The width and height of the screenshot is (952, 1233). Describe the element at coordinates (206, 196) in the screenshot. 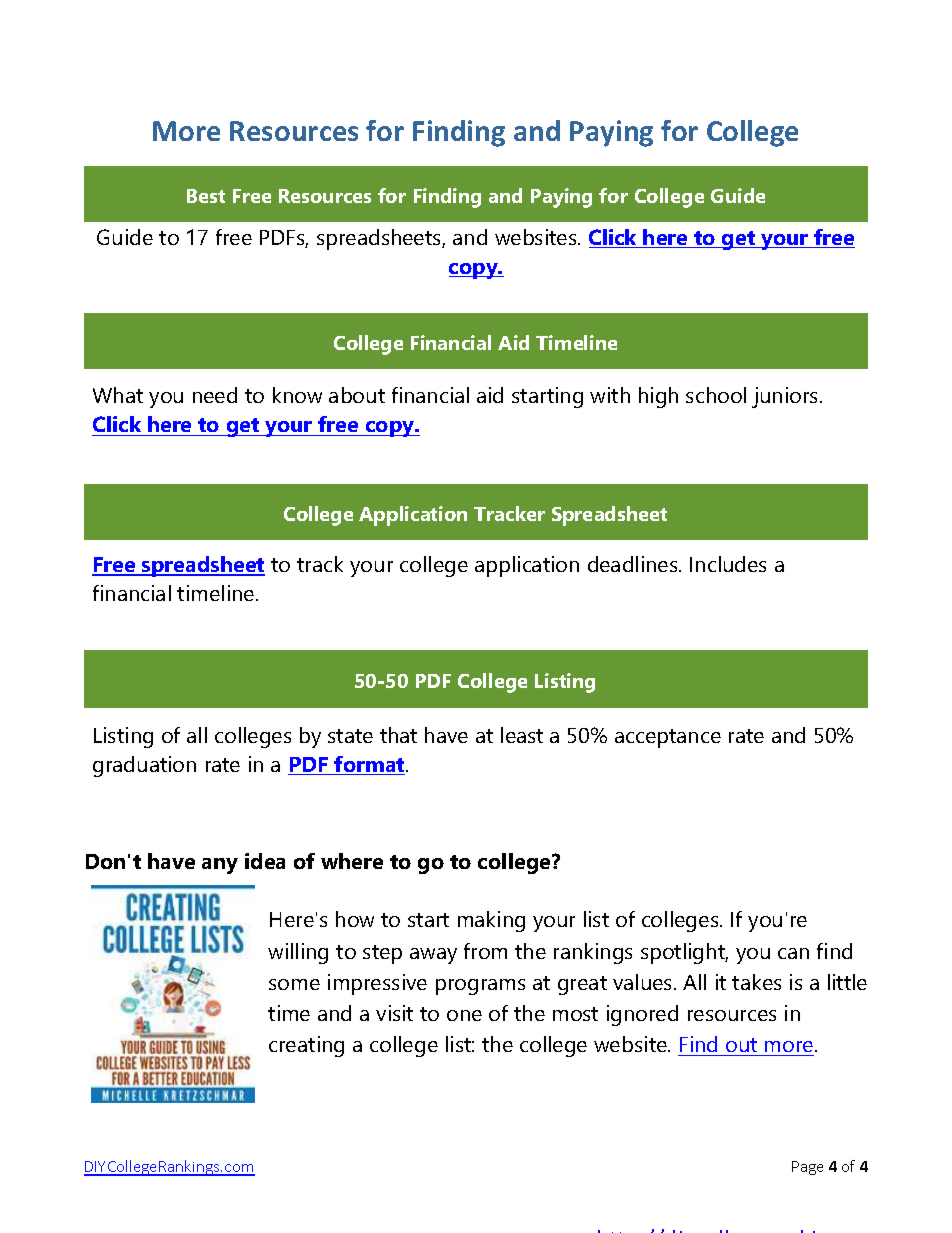

I see `Best` at that location.
